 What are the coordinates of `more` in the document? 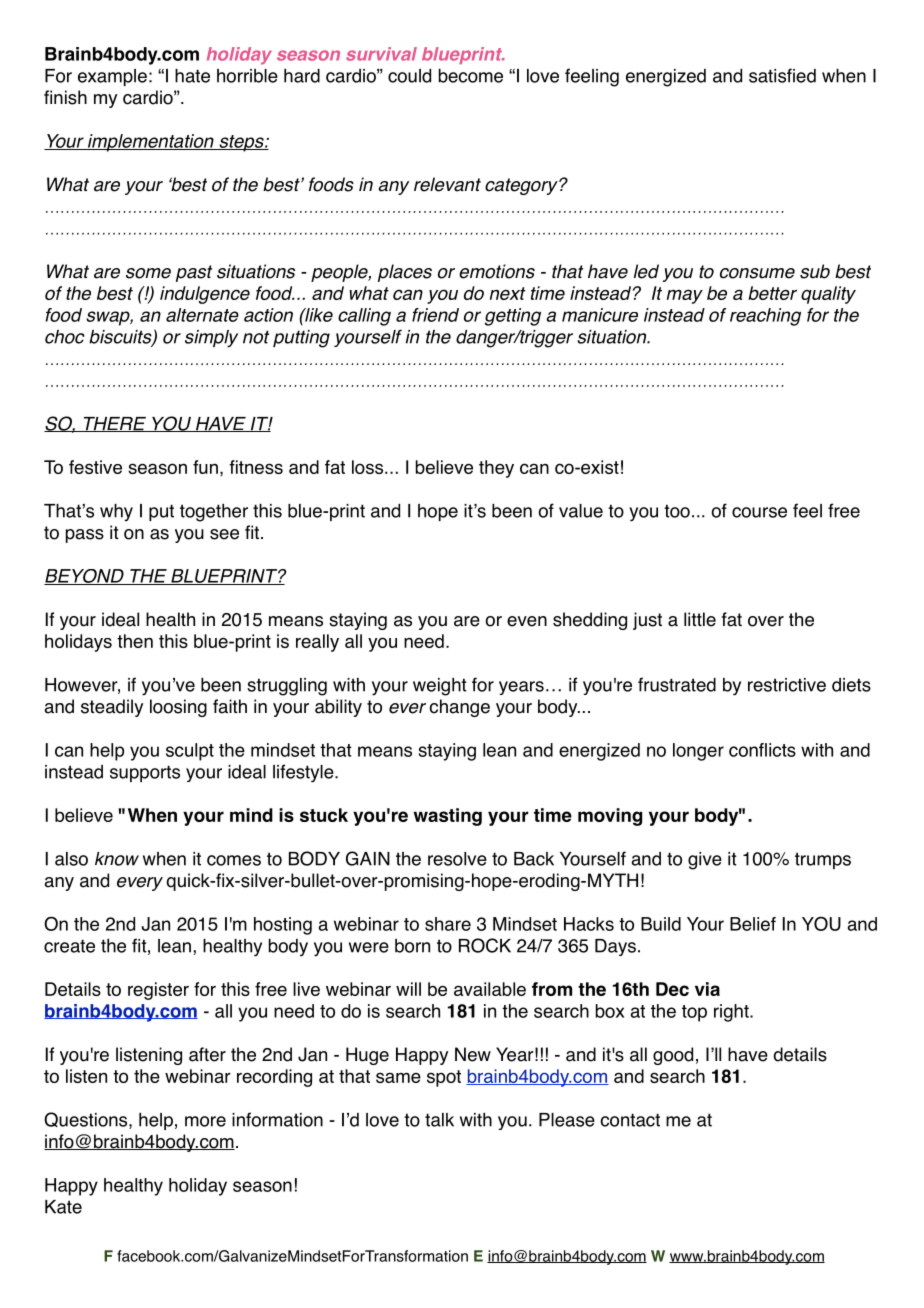 It's located at (205, 1121).
